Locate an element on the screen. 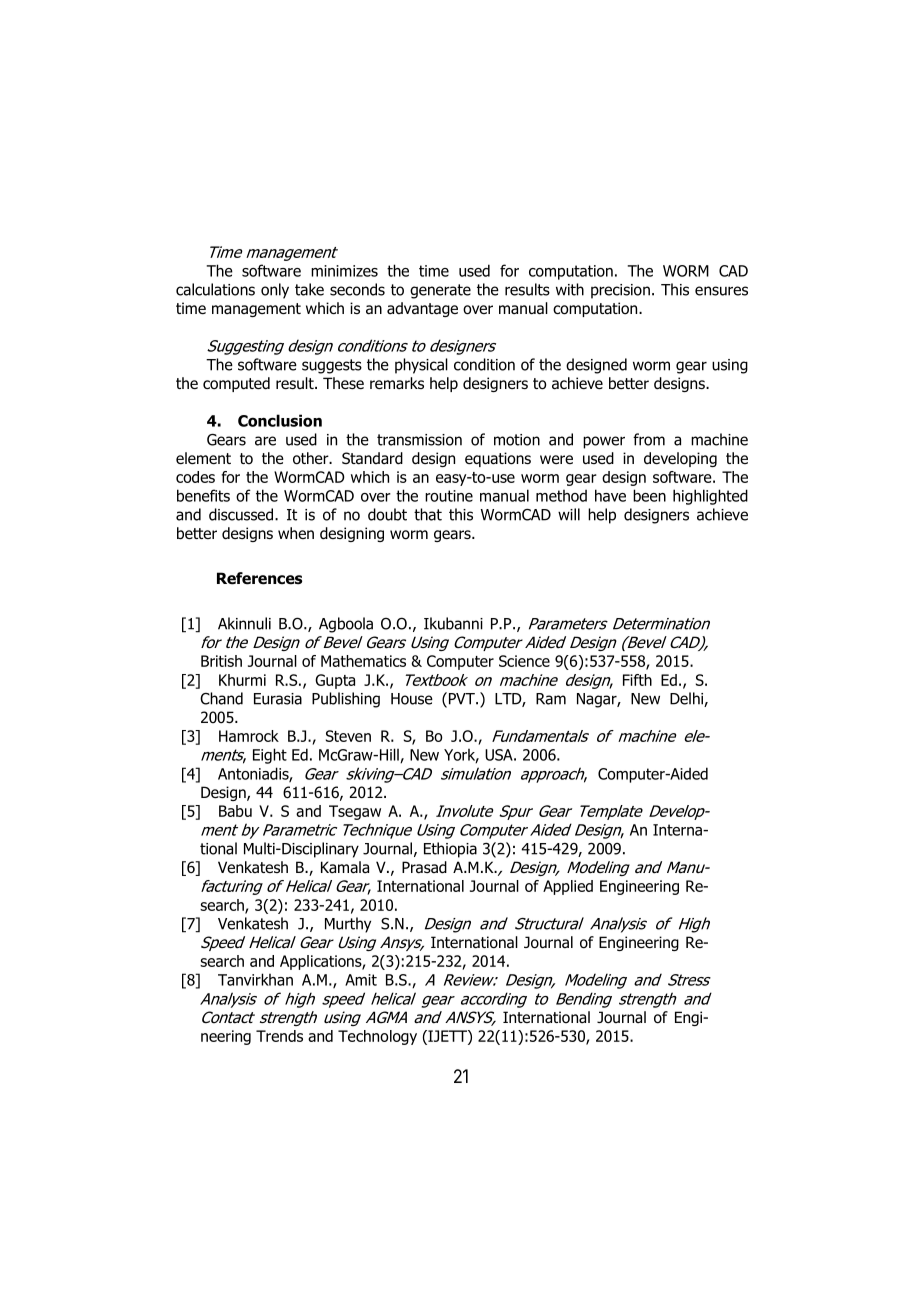 Image resolution: width=924 pixels, height=1308 pixels. only is located at coordinates (275, 291).
